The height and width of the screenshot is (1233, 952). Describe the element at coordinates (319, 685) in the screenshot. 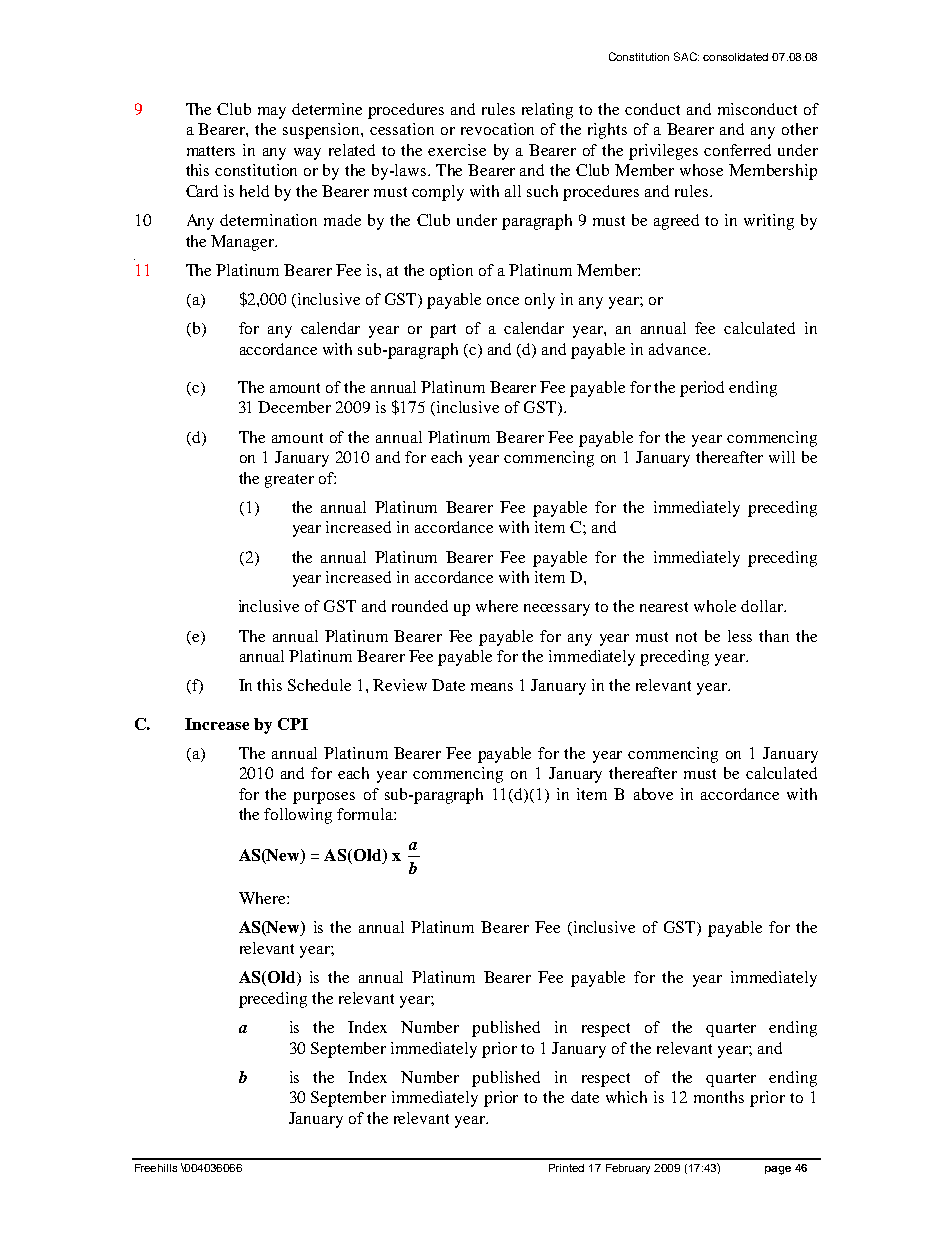

I see `Schedule` at that location.
